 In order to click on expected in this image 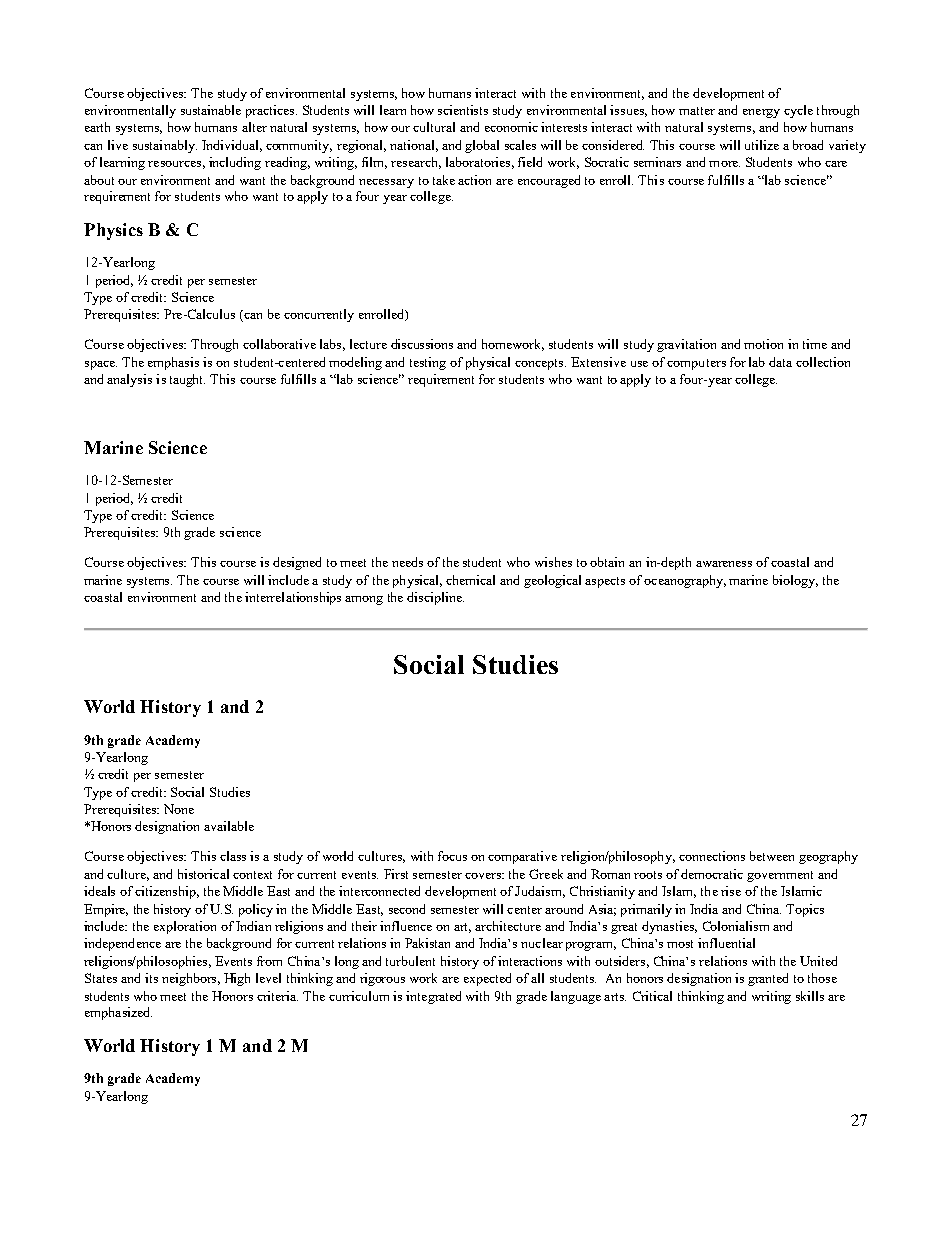, I will do `click(487, 979)`.
